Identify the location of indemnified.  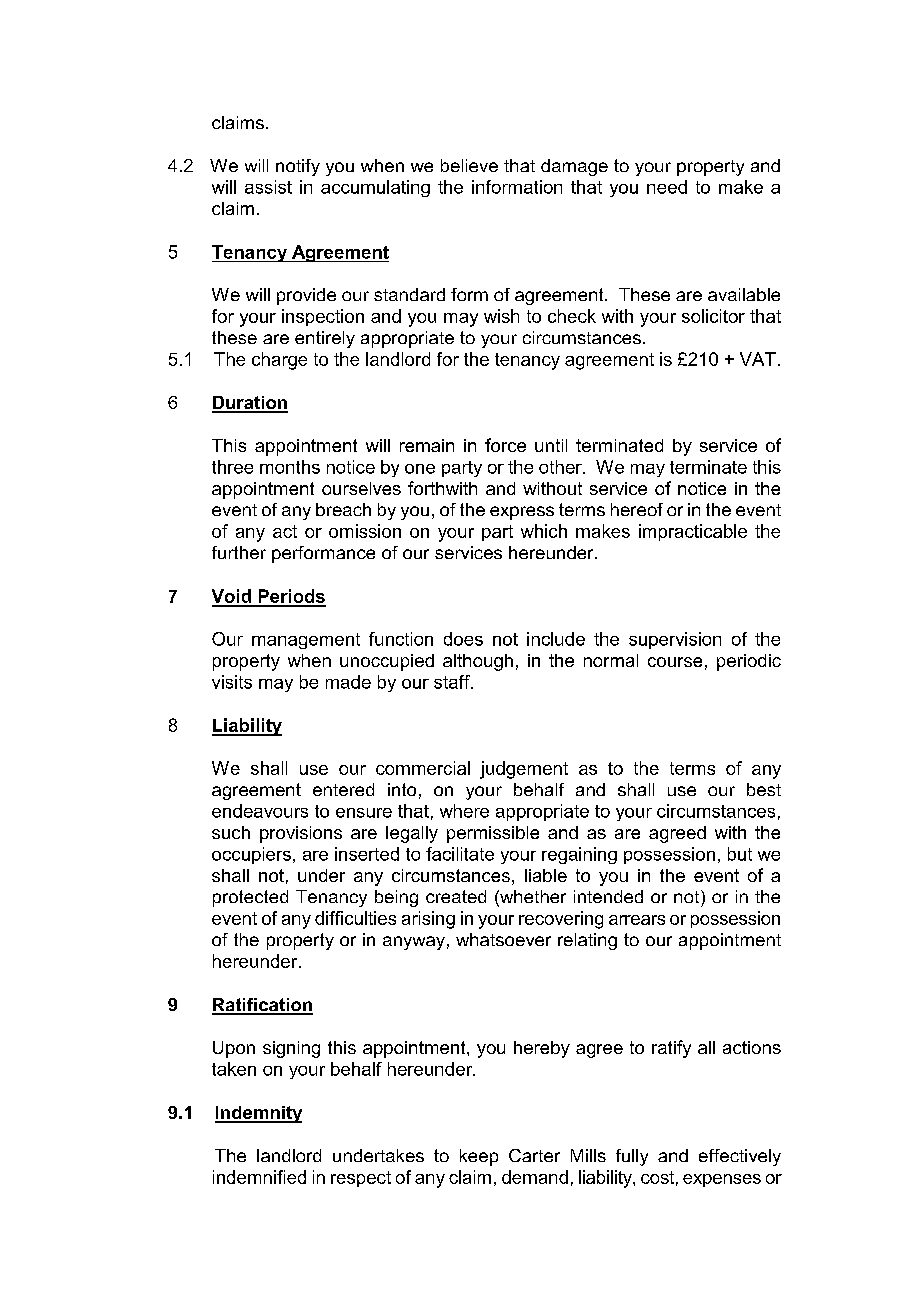
(259, 1177).
